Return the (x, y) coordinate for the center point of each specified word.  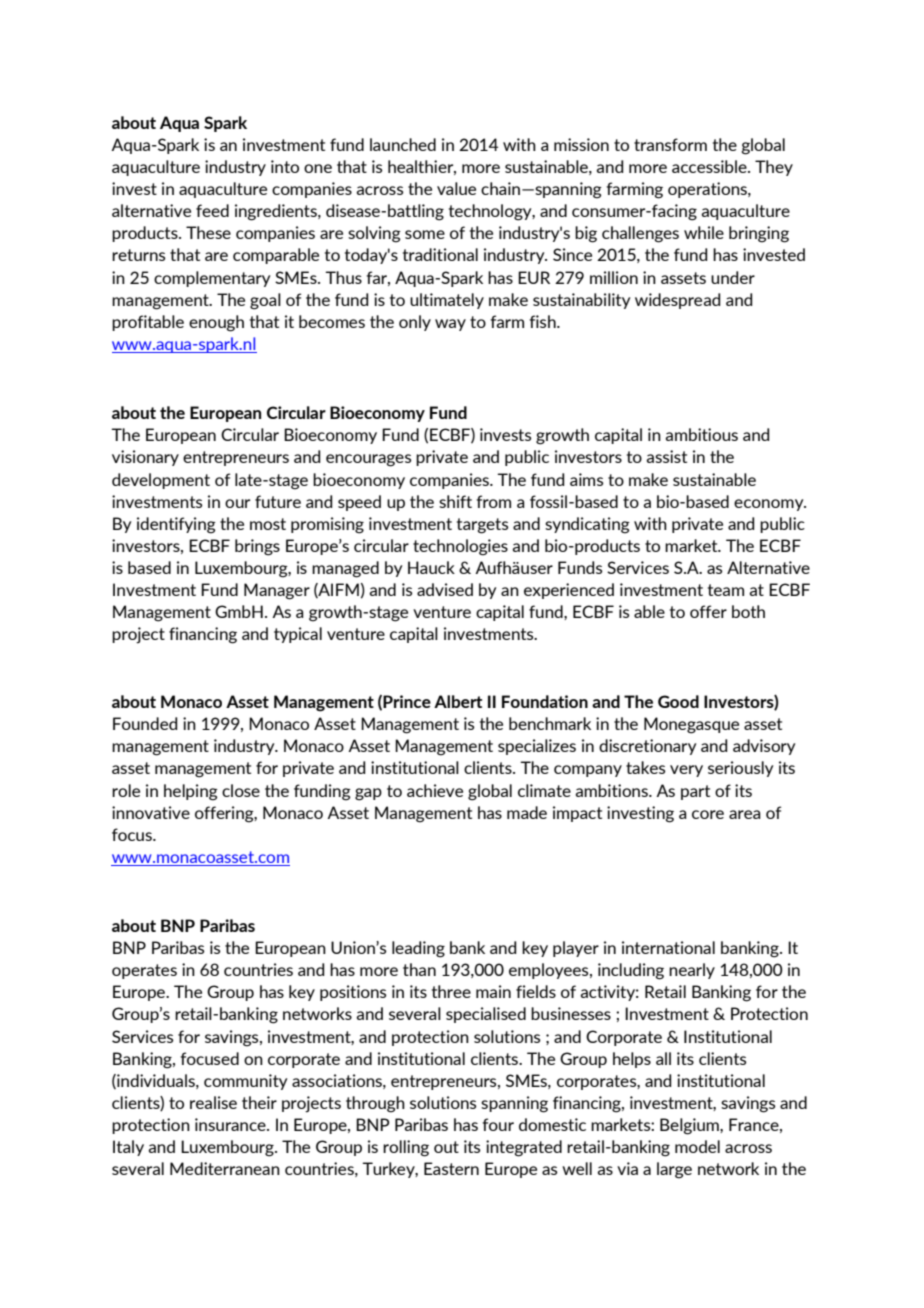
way (450, 325)
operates (144, 971)
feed (212, 210)
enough (216, 323)
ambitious (701, 434)
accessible (710, 166)
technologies (460, 547)
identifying (176, 525)
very (686, 771)
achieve (435, 790)
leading (418, 949)
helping (191, 792)
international (668, 947)
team (726, 590)
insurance (231, 1124)
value (456, 188)
